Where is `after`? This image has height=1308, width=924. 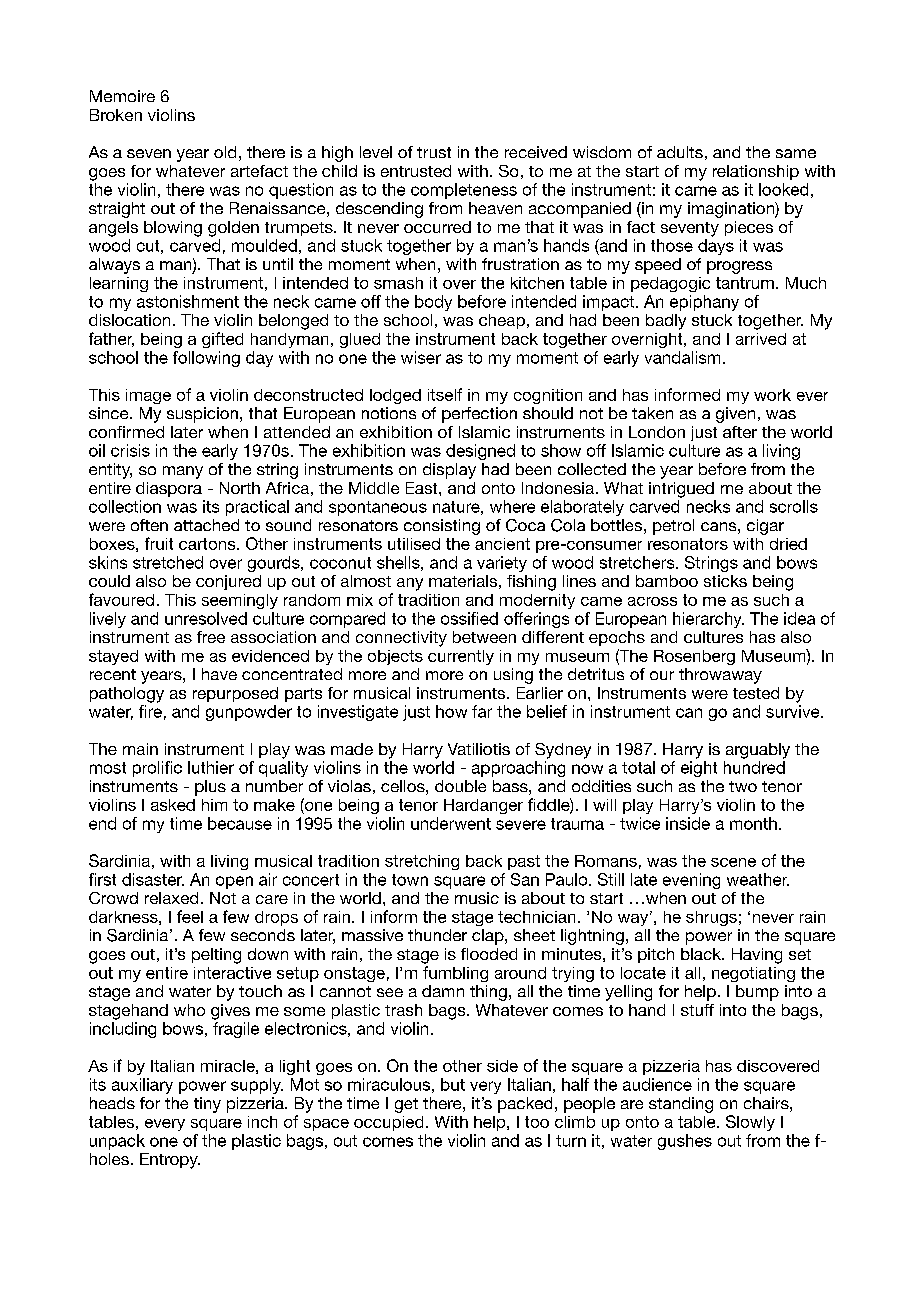
after is located at coordinates (740, 432).
